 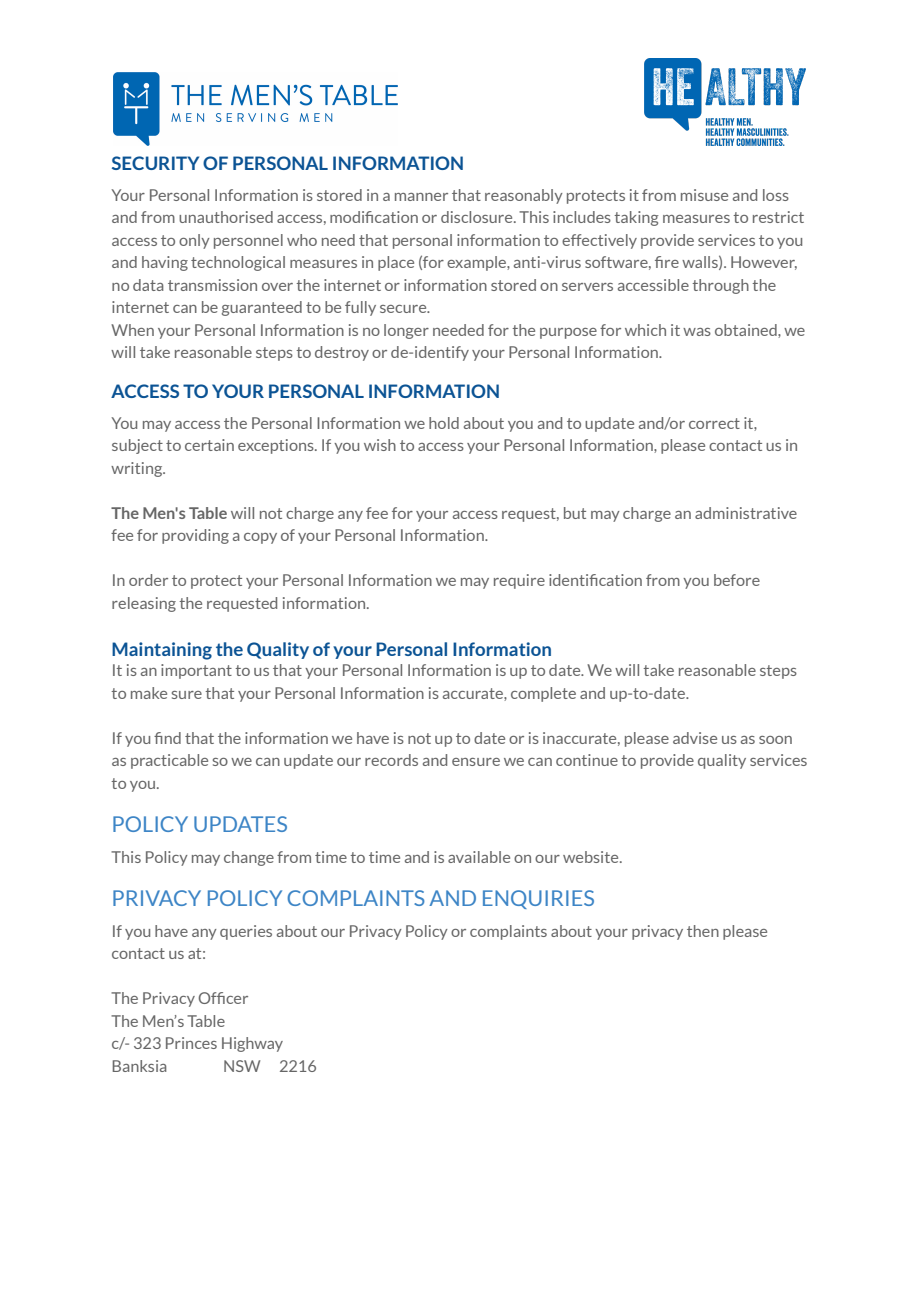 What do you see at coordinates (191, 1043) in the screenshot?
I see `Princes` at bounding box center [191, 1043].
